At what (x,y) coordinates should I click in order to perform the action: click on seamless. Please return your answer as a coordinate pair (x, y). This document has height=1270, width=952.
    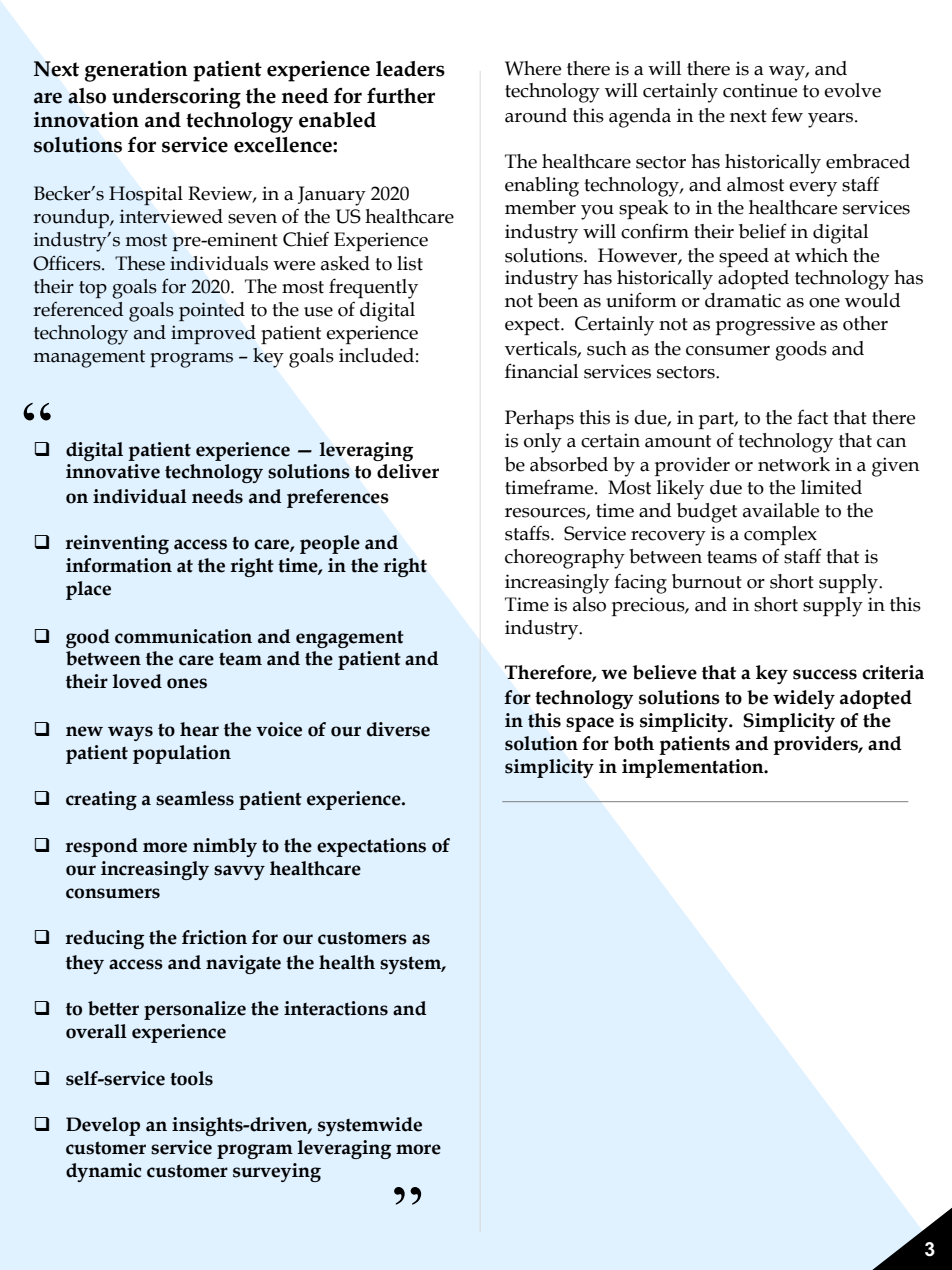
    Looking at the image, I should click on (195, 798).
